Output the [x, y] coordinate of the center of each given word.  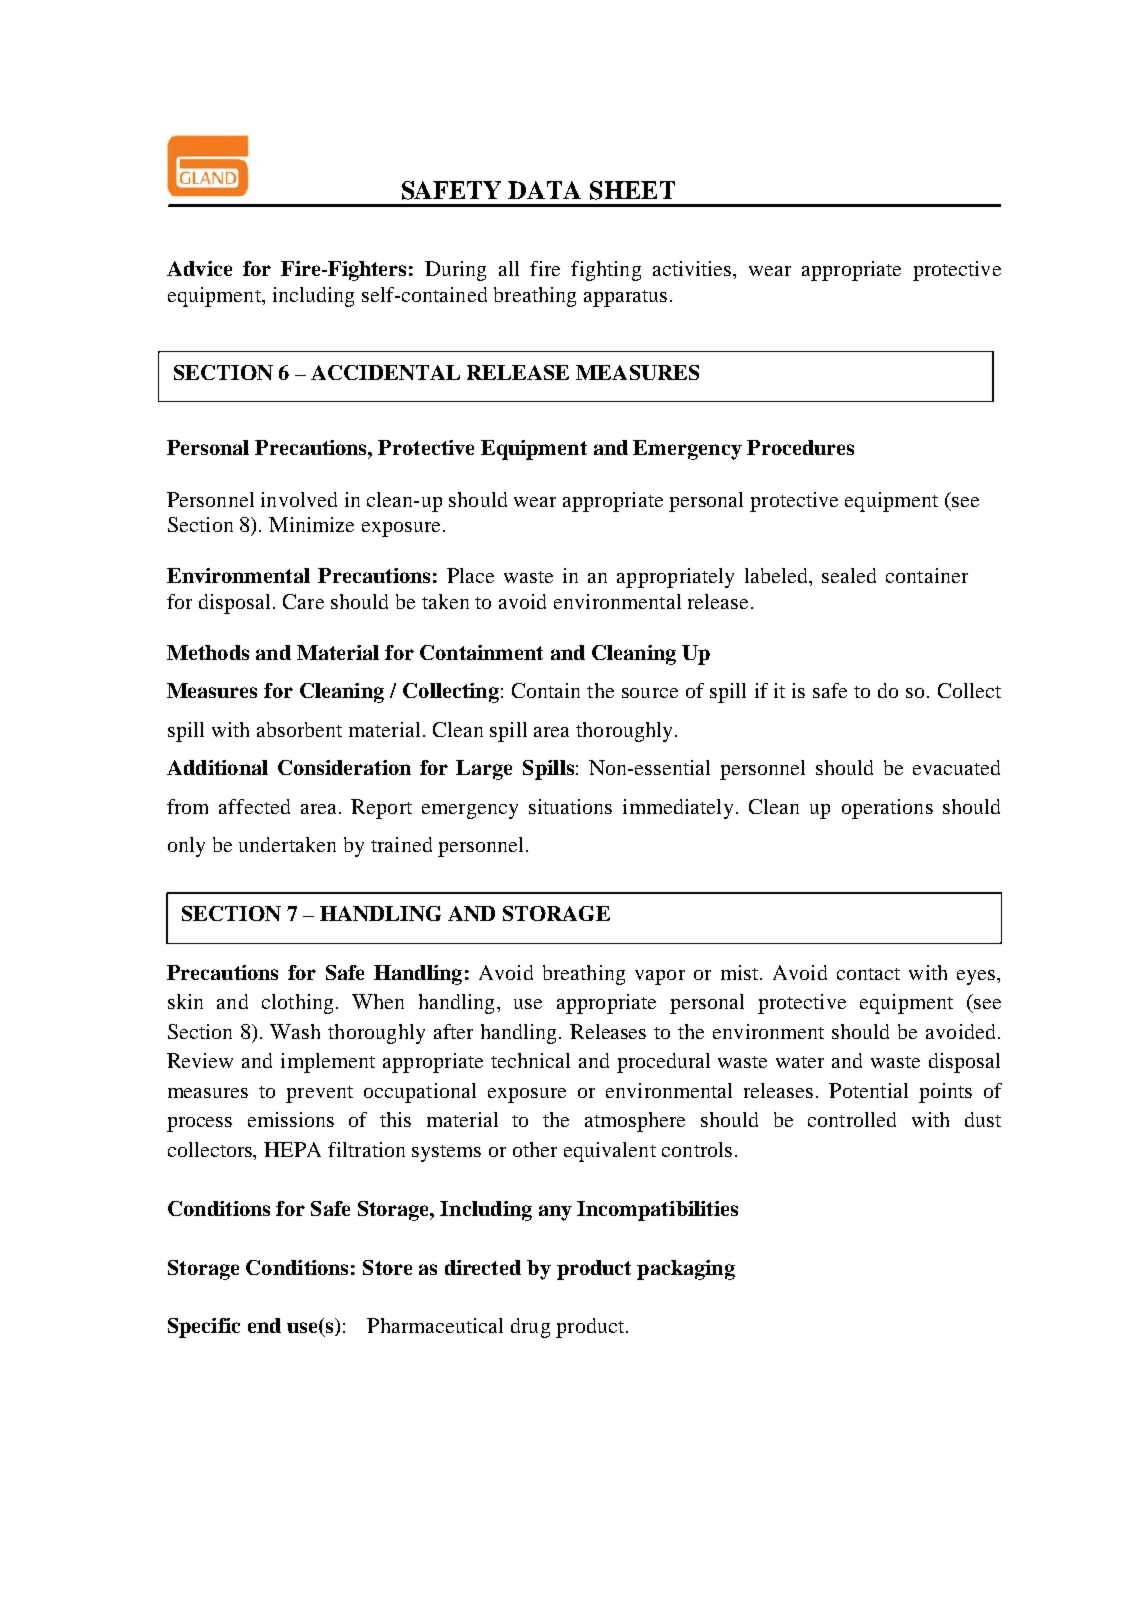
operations [887, 809]
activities [693, 268]
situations [570, 806]
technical [530, 1060]
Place [470, 575]
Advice [199, 268]
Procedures [800, 447]
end [264, 1325]
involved [299, 499]
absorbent [299, 729]
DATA [544, 190]
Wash [295, 1031]
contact [868, 974]
